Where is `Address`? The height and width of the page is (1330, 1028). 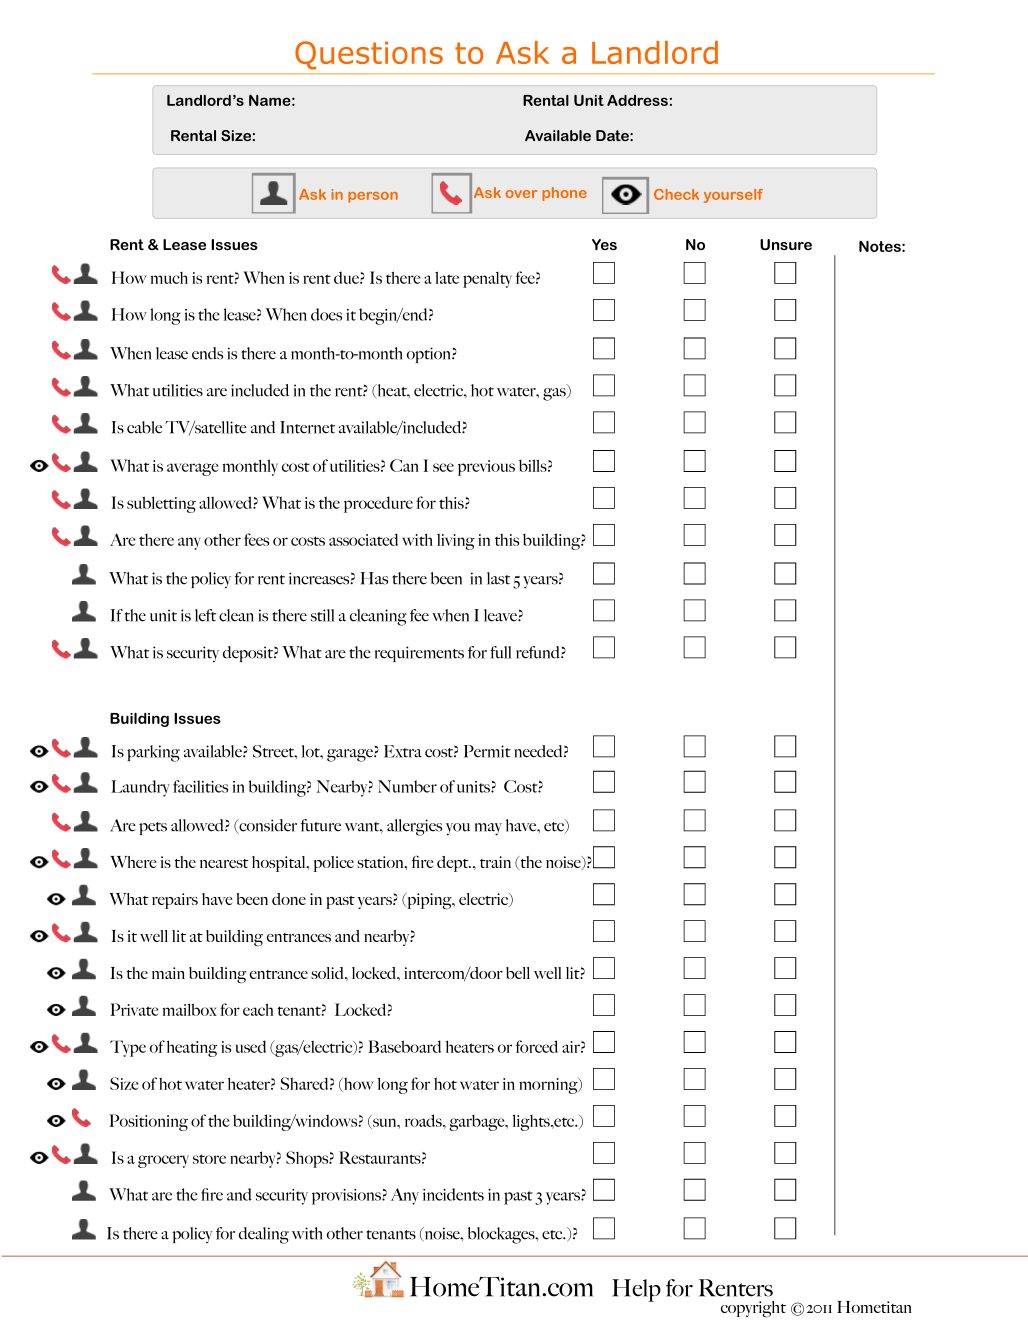
Address is located at coordinates (637, 100).
